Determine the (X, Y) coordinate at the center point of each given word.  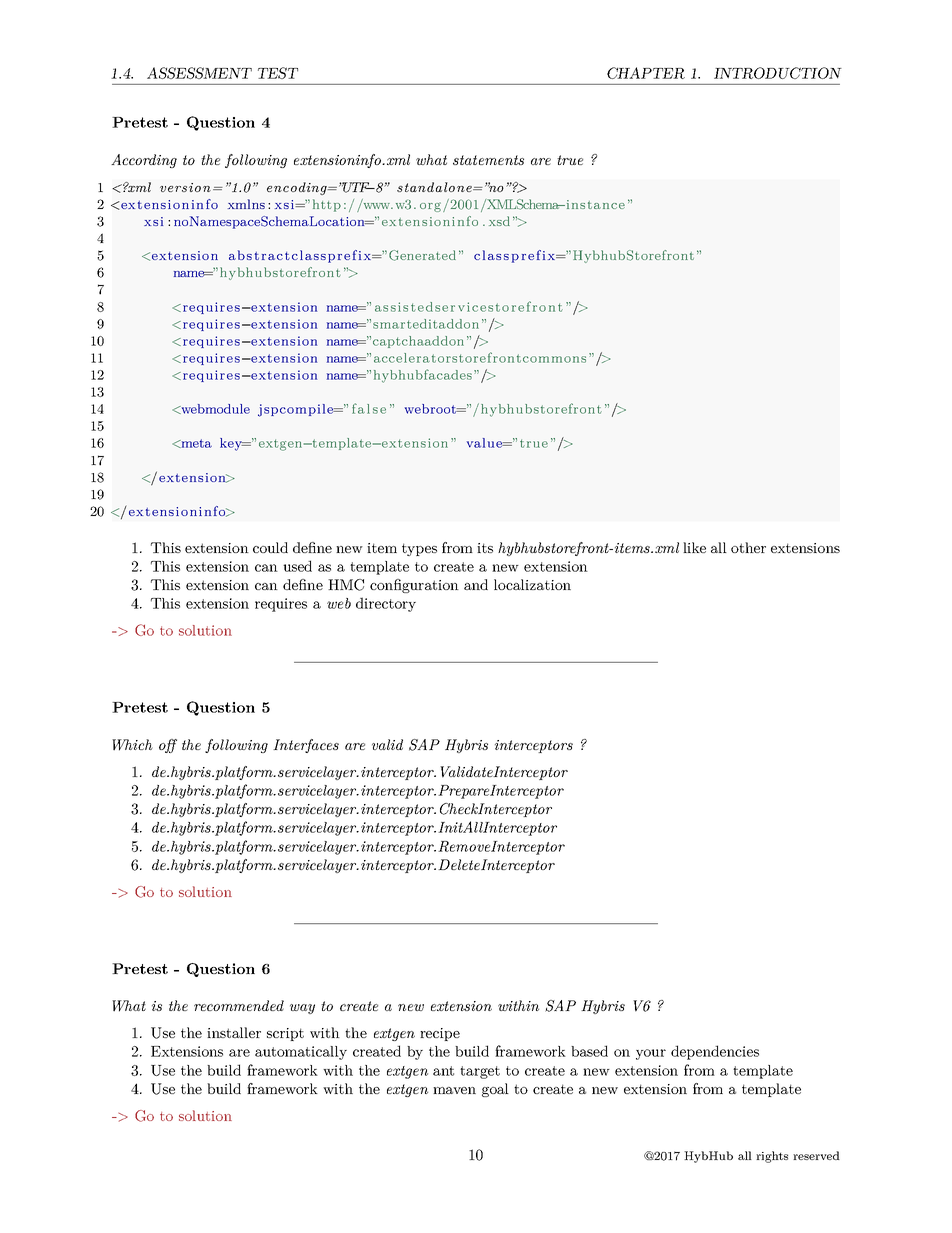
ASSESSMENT (199, 73)
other (748, 547)
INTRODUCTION (778, 73)
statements (488, 160)
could (270, 547)
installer (234, 1032)
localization (532, 584)
